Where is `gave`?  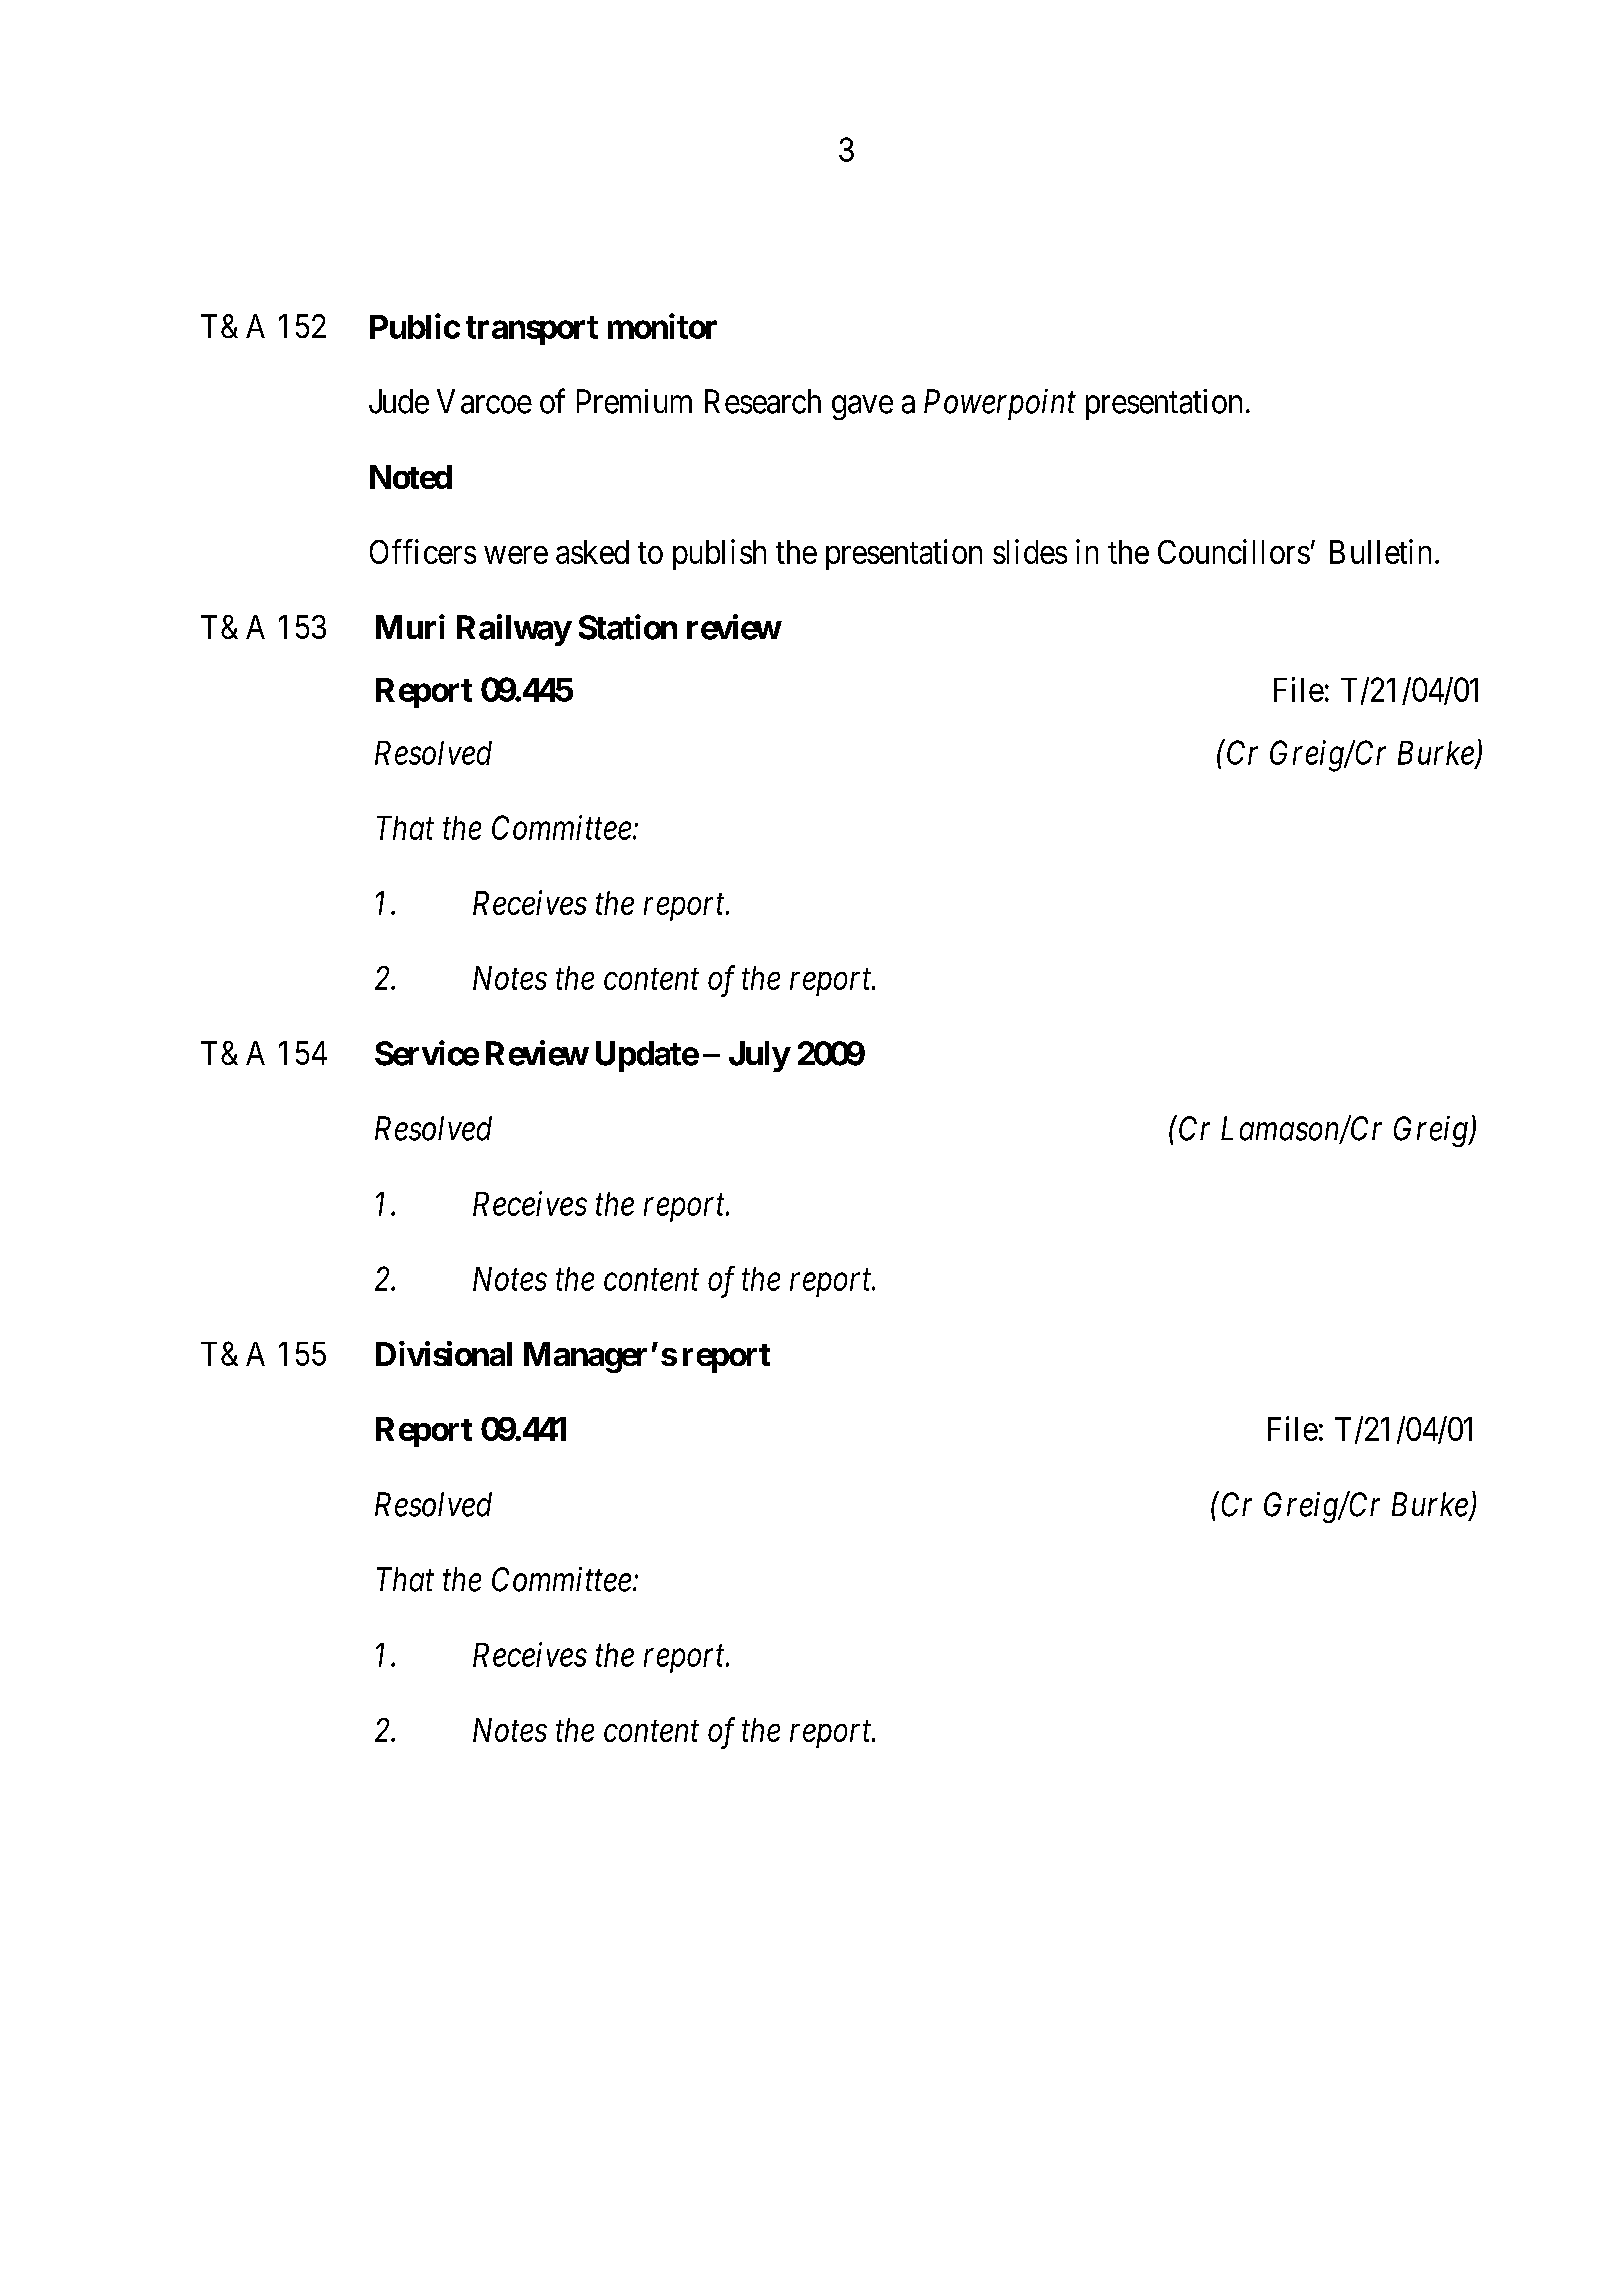 gave is located at coordinates (862, 408).
